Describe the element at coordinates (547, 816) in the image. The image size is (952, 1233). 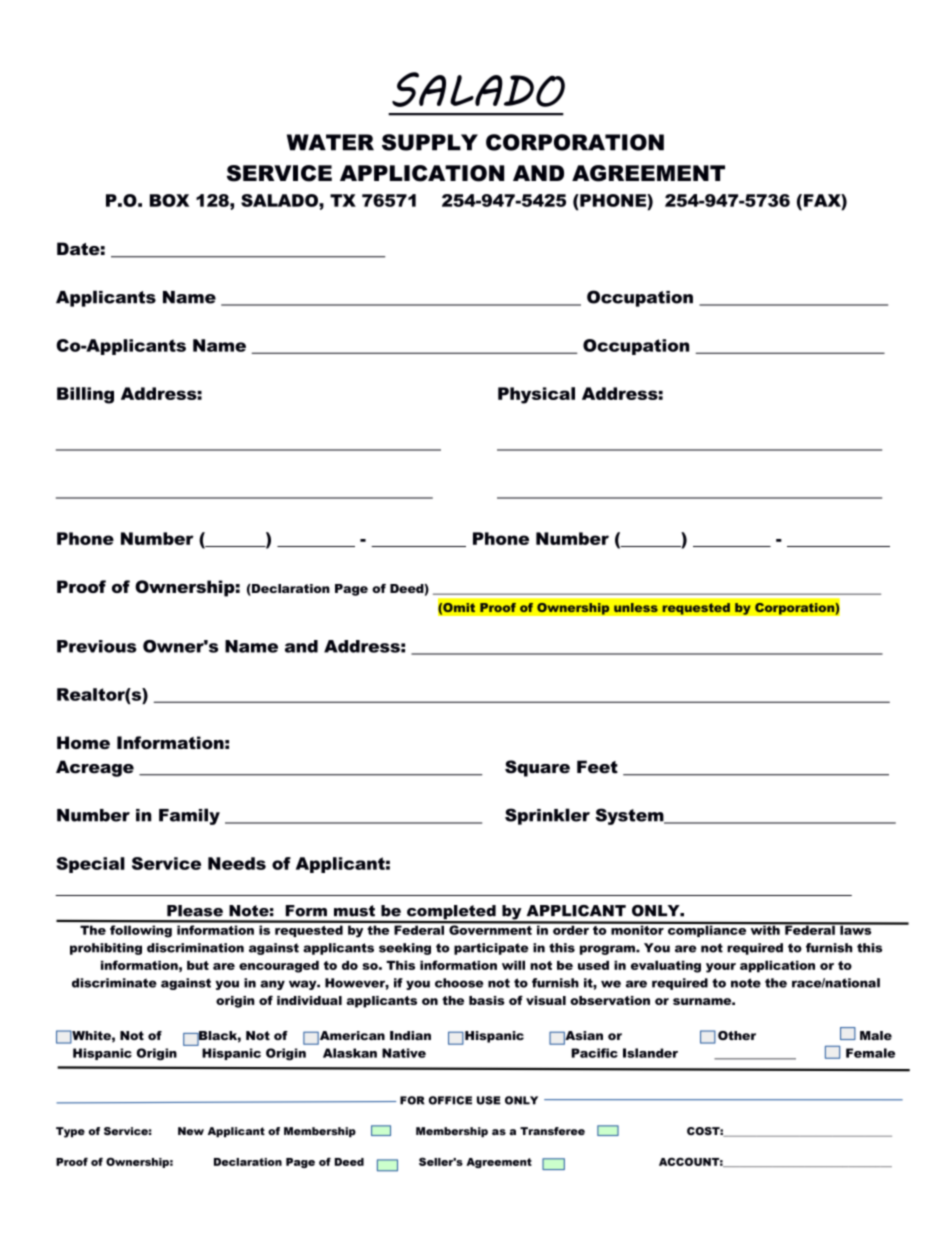
I see `Sprinkler` at that location.
